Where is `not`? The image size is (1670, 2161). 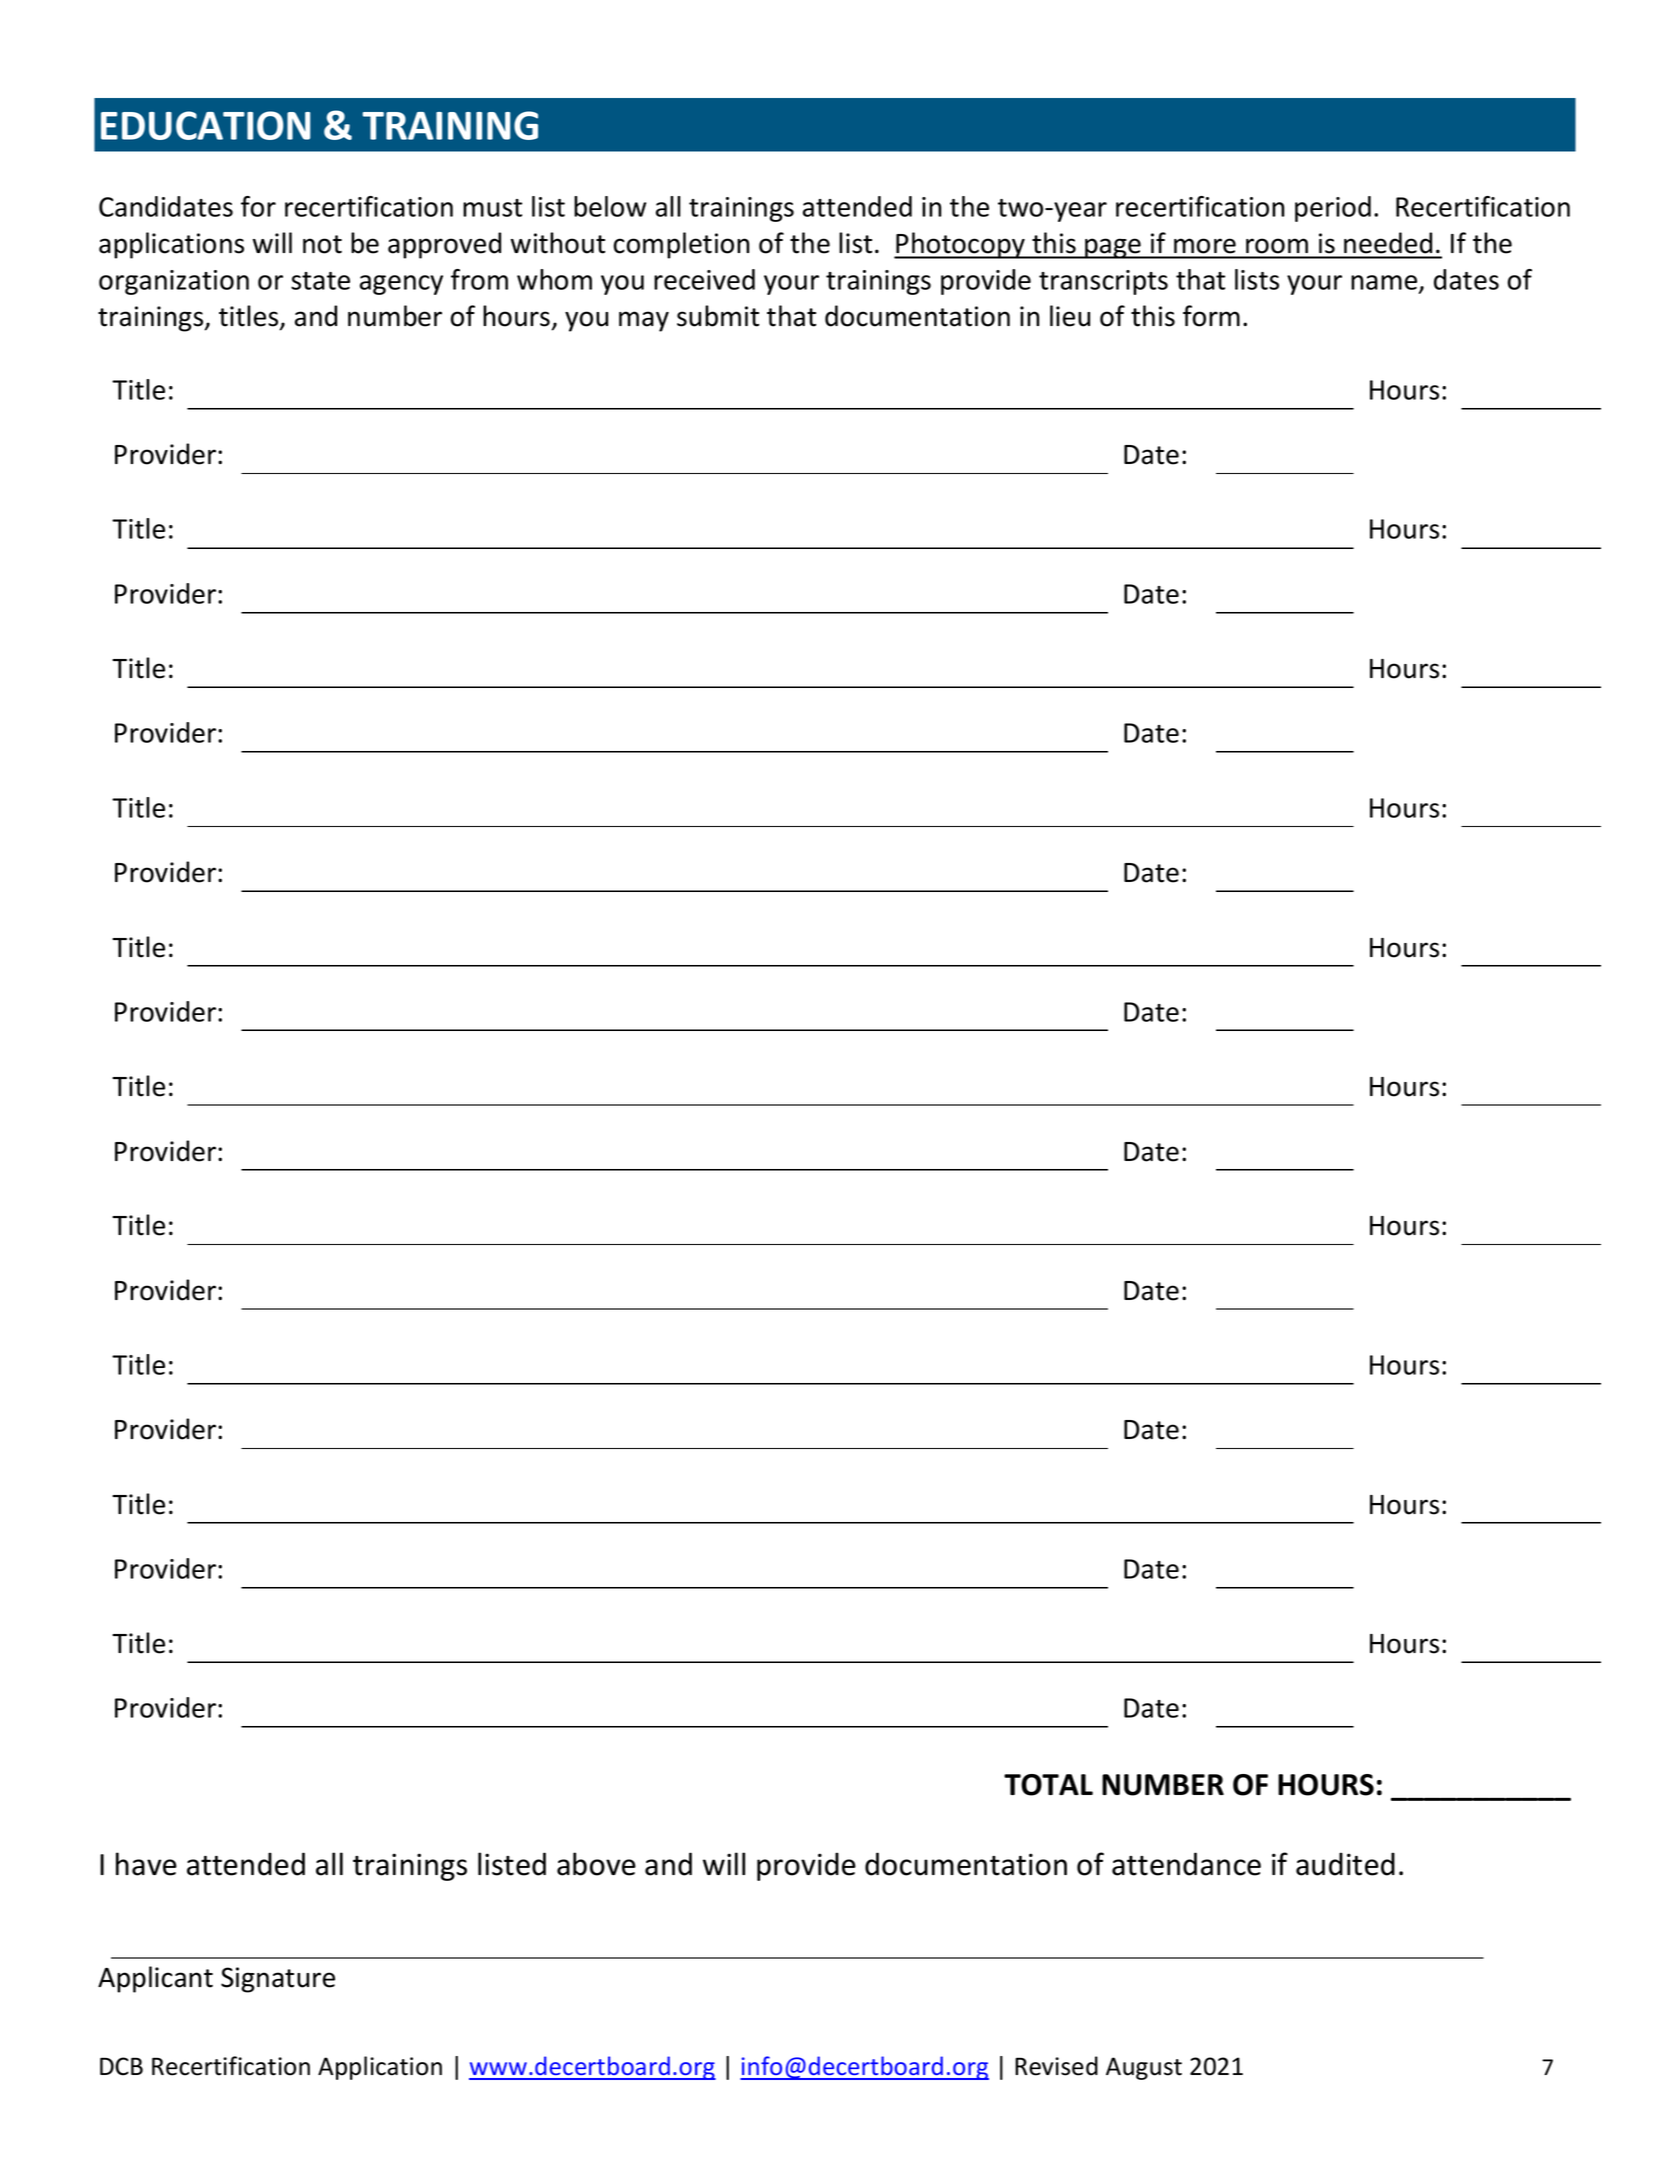 not is located at coordinates (322, 244).
